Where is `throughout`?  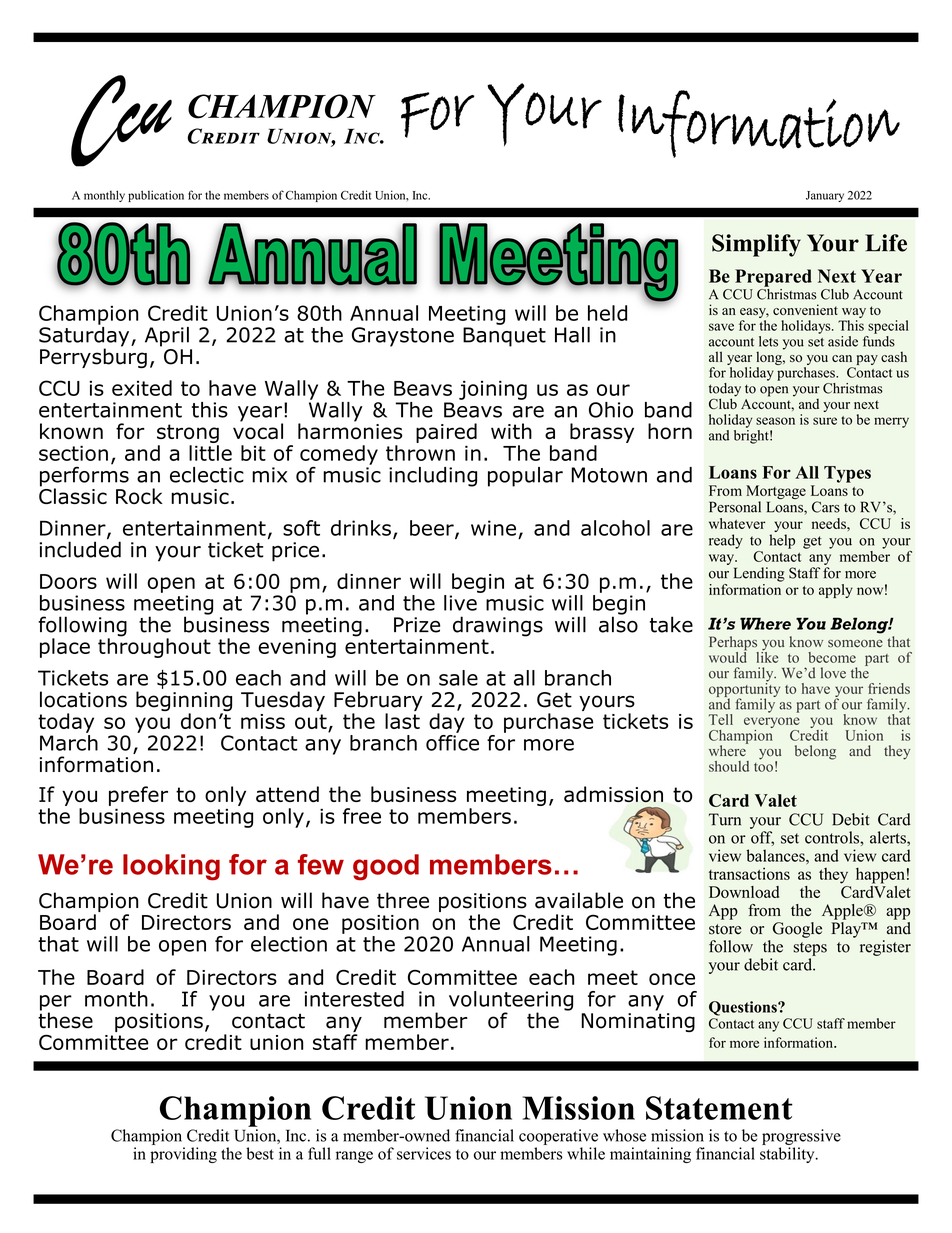 throughout is located at coordinates (154, 647).
